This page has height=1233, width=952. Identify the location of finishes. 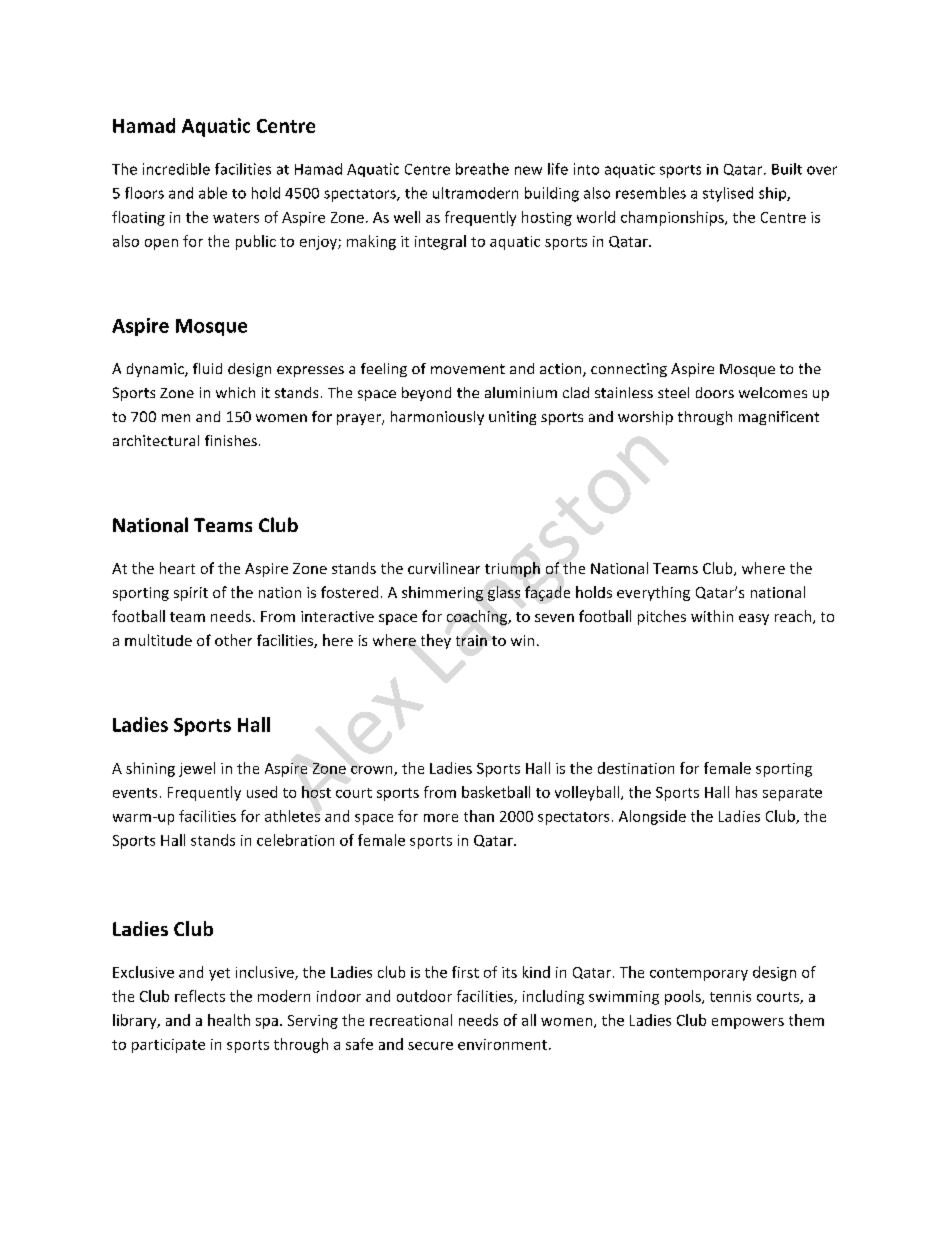
(231, 440).
